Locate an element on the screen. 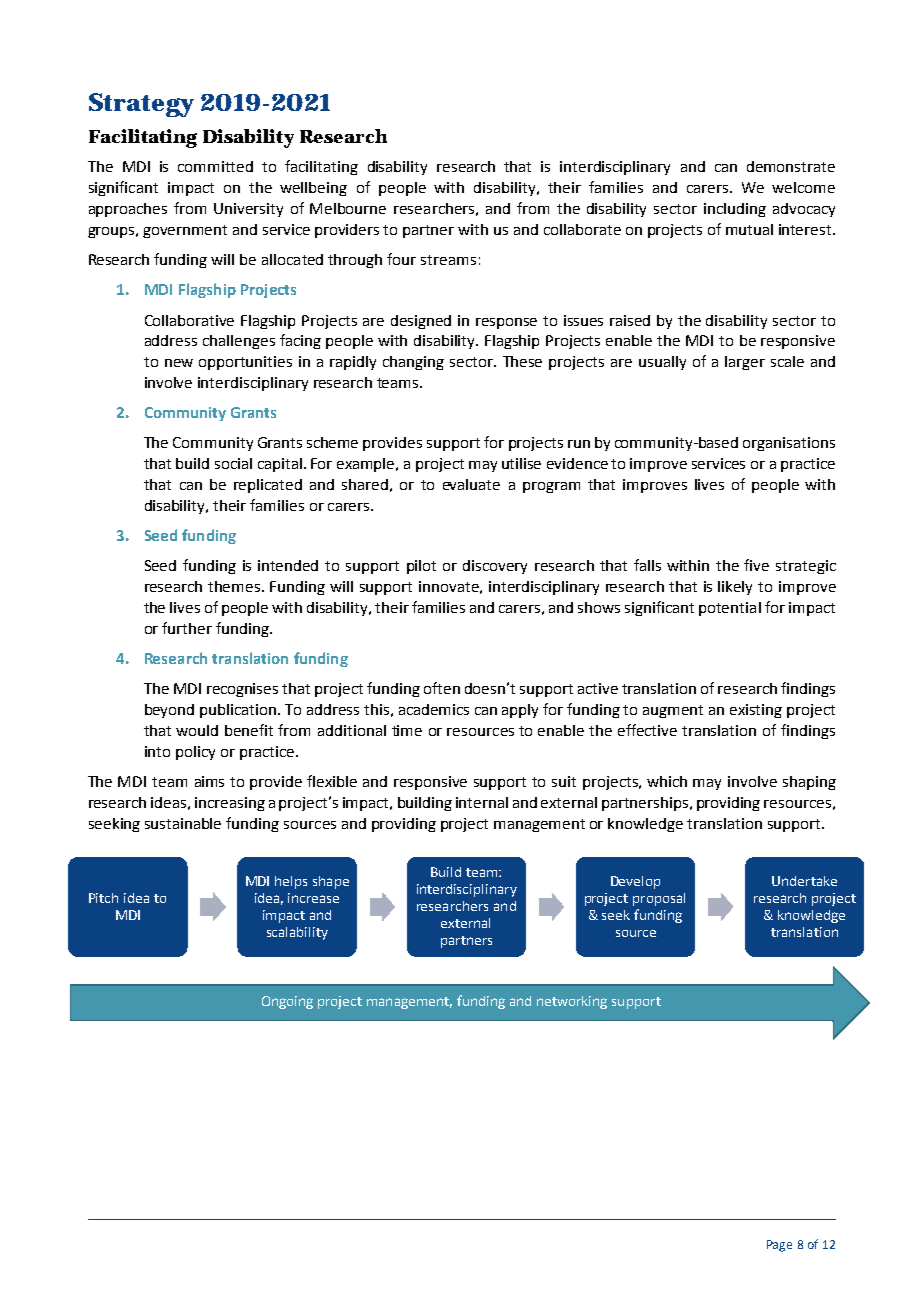 The height and width of the screenshot is (1308, 924). new is located at coordinates (179, 363).
